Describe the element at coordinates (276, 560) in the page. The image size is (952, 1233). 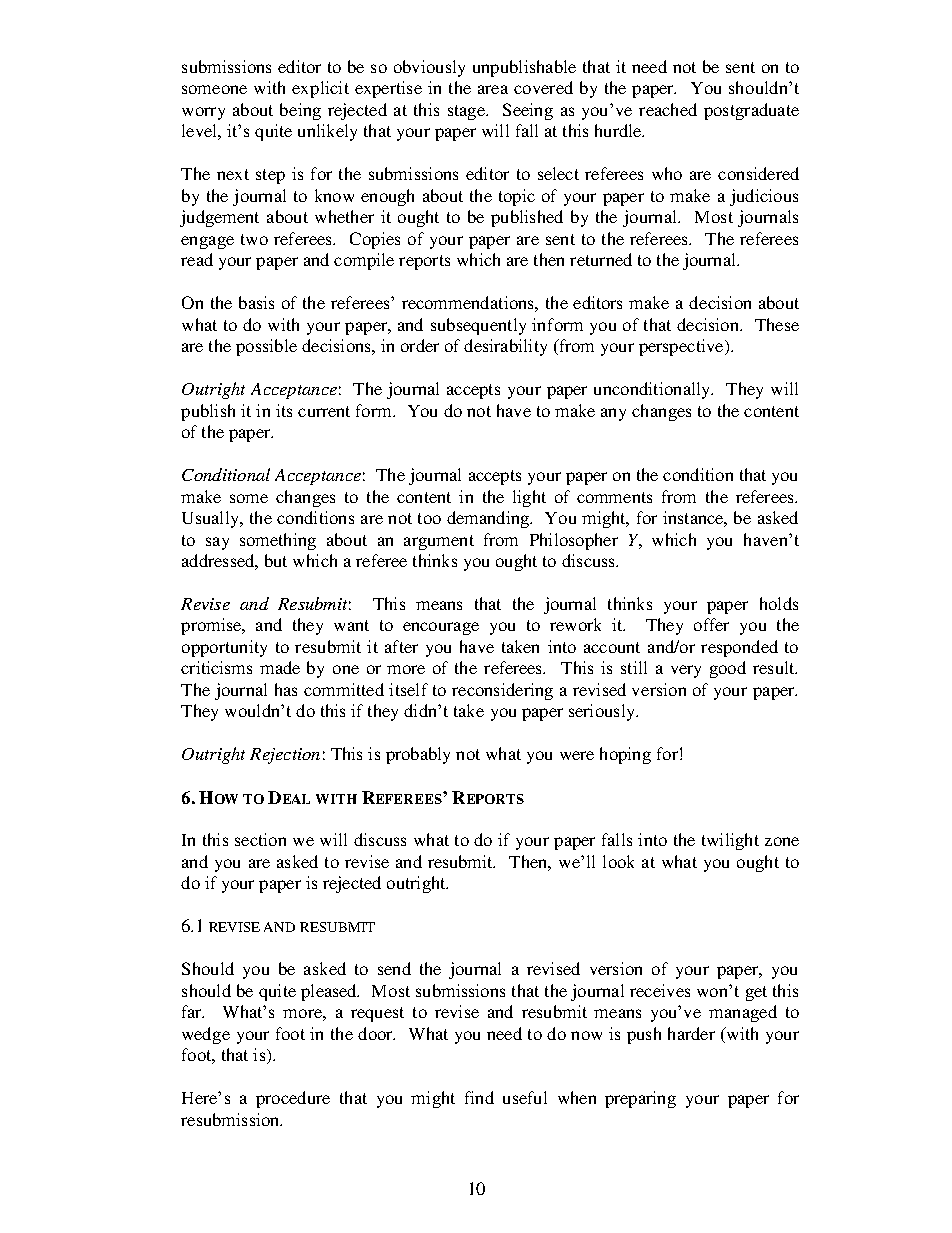
I see `but` at that location.
